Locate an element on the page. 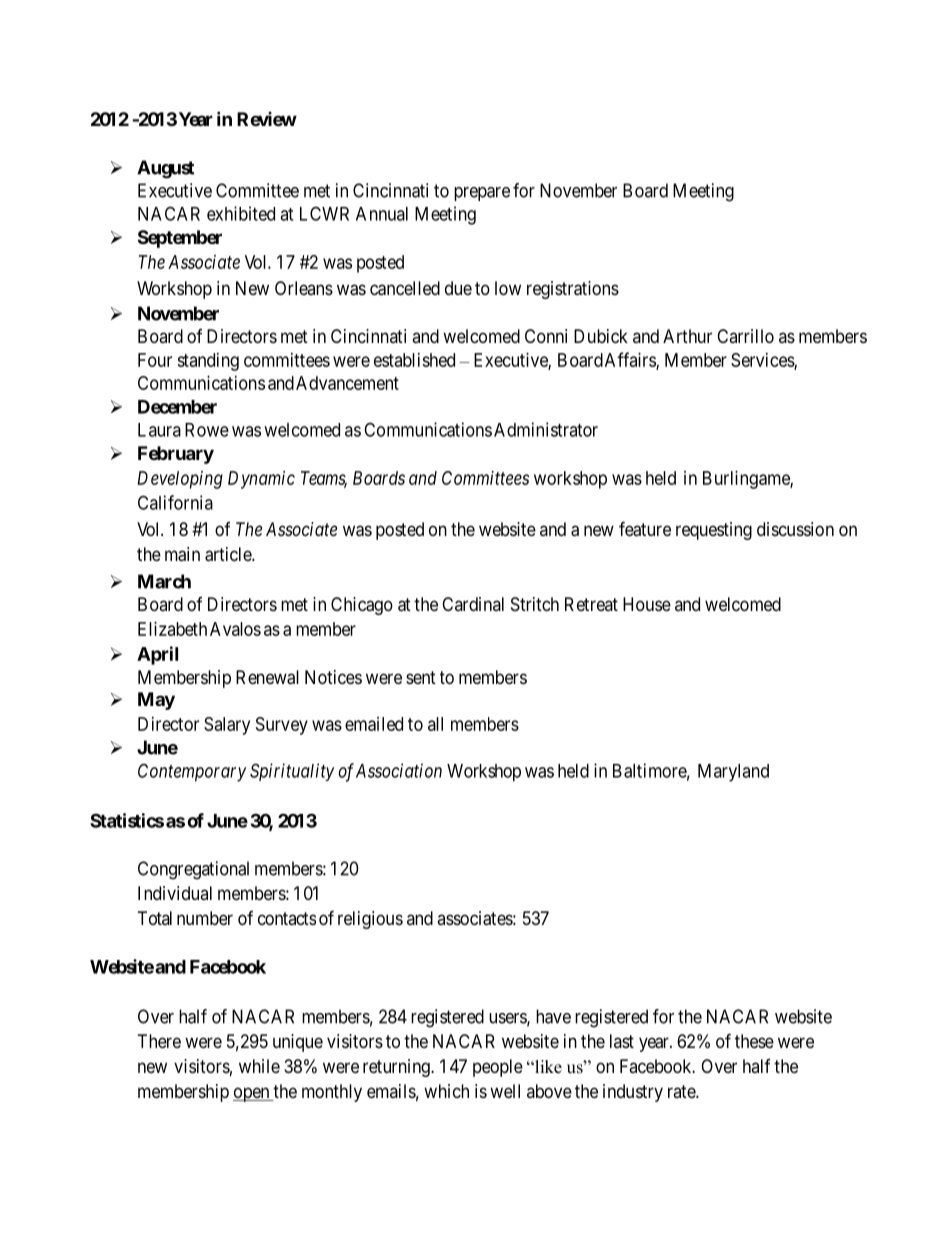 The image size is (952, 1233). prepare is located at coordinates (482, 194).
